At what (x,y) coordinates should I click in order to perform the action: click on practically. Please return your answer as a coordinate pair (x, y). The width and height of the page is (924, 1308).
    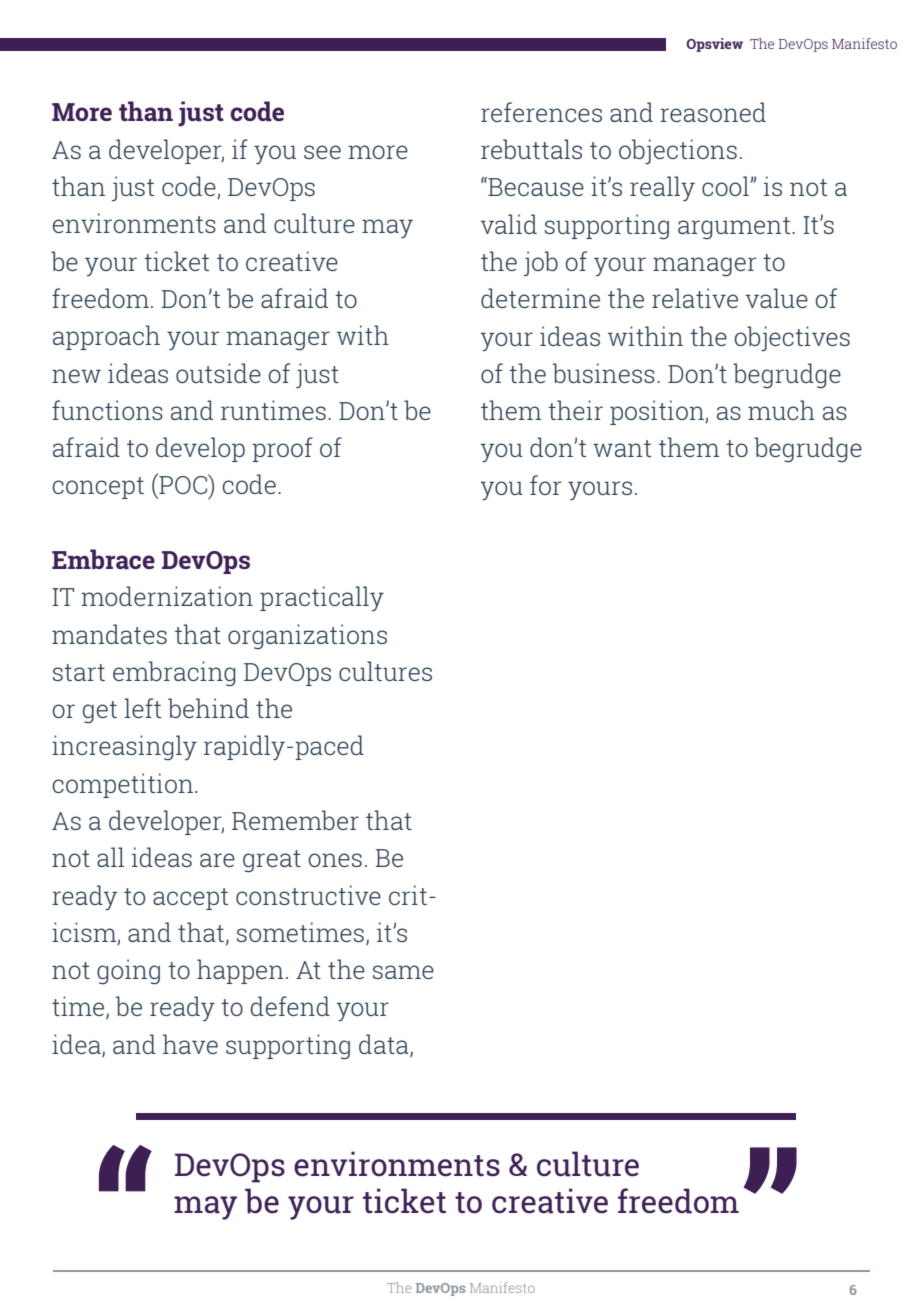
    Looking at the image, I should click on (322, 598).
